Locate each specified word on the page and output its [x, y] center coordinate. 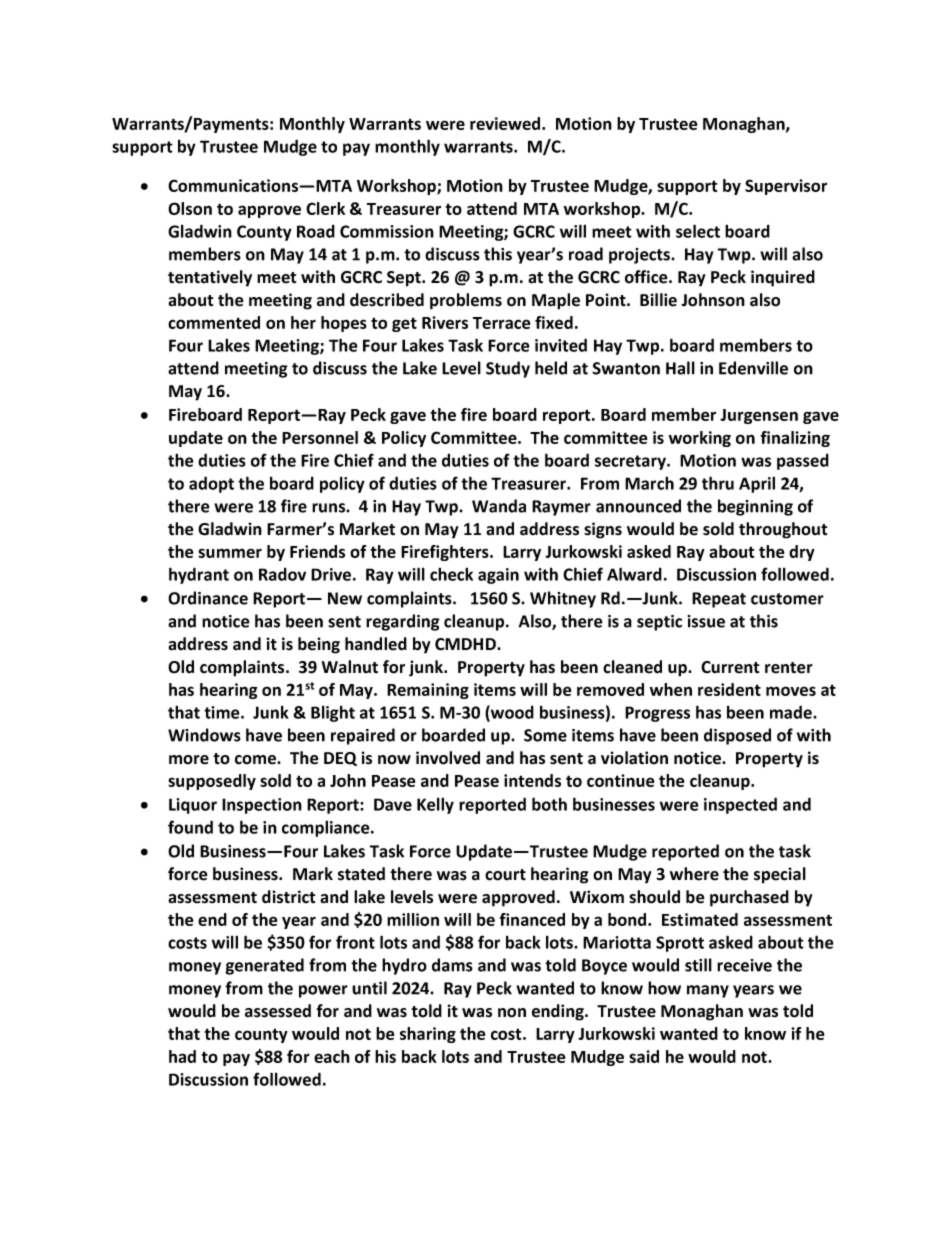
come [256, 760]
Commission [387, 231]
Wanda [499, 506]
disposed [737, 736]
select [698, 231]
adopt [211, 484]
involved [448, 758]
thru [718, 483]
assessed [278, 1011]
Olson [190, 208]
